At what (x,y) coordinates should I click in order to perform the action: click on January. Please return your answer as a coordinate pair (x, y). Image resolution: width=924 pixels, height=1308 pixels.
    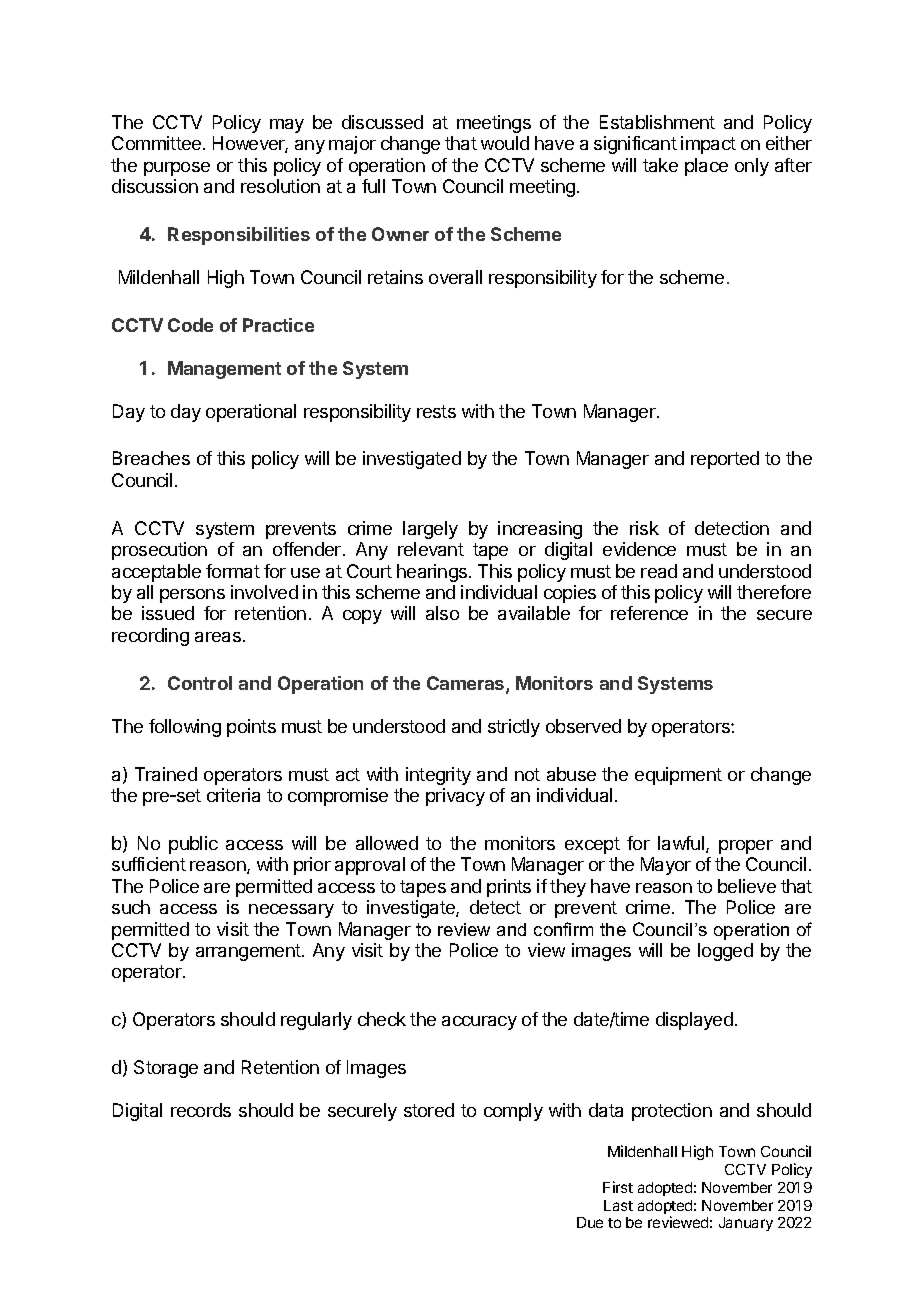
    Looking at the image, I should click on (746, 1224).
